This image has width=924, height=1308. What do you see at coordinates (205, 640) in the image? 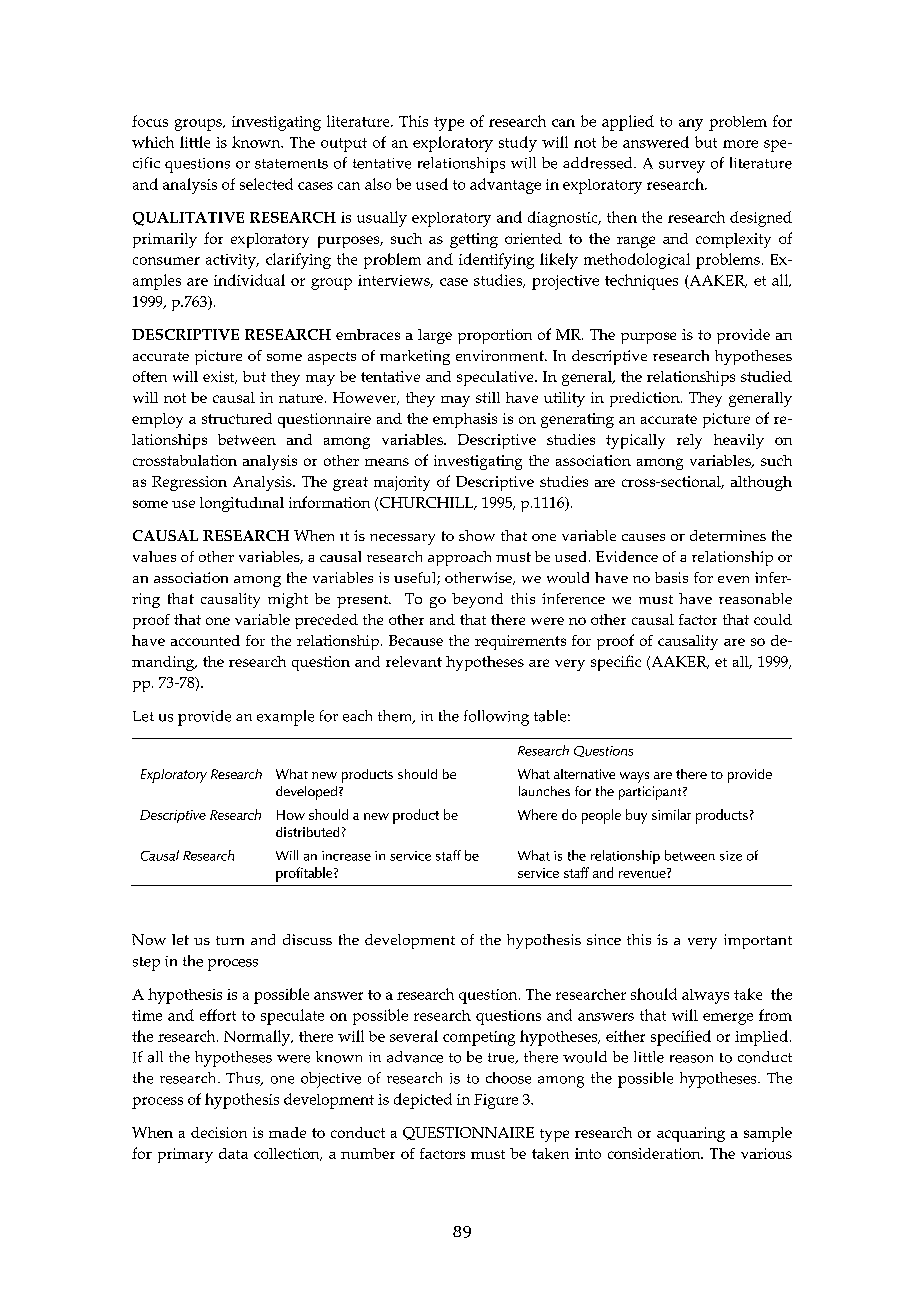
I see `accounted` at bounding box center [205, 640].
